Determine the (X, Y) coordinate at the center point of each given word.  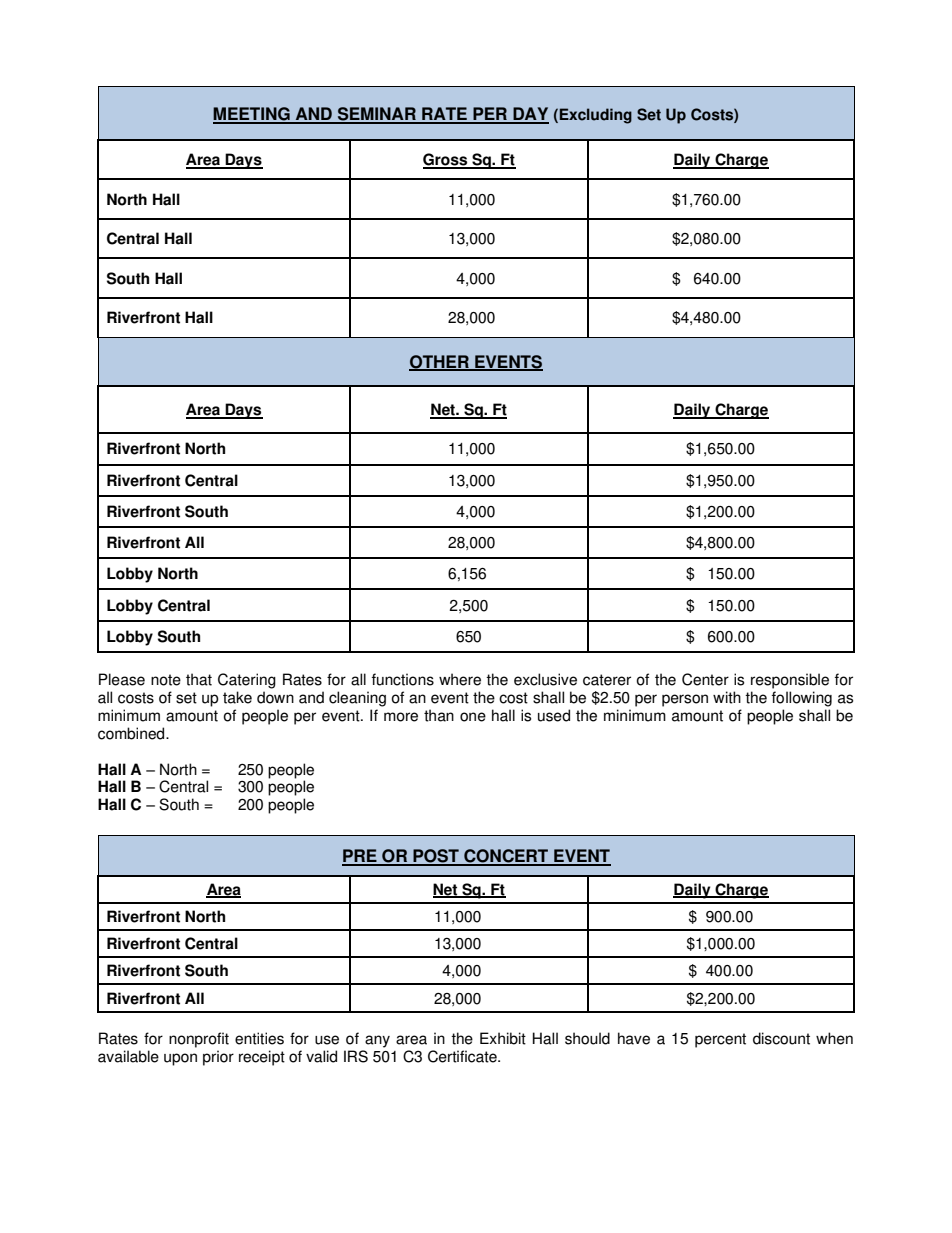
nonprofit (199, 1040)
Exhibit (503, 1038)
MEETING (252, 115)
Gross (446, 160)
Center (705, 679)
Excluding (596, 116)
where (460, 679)
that (199, 679)
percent (720, 1040)
